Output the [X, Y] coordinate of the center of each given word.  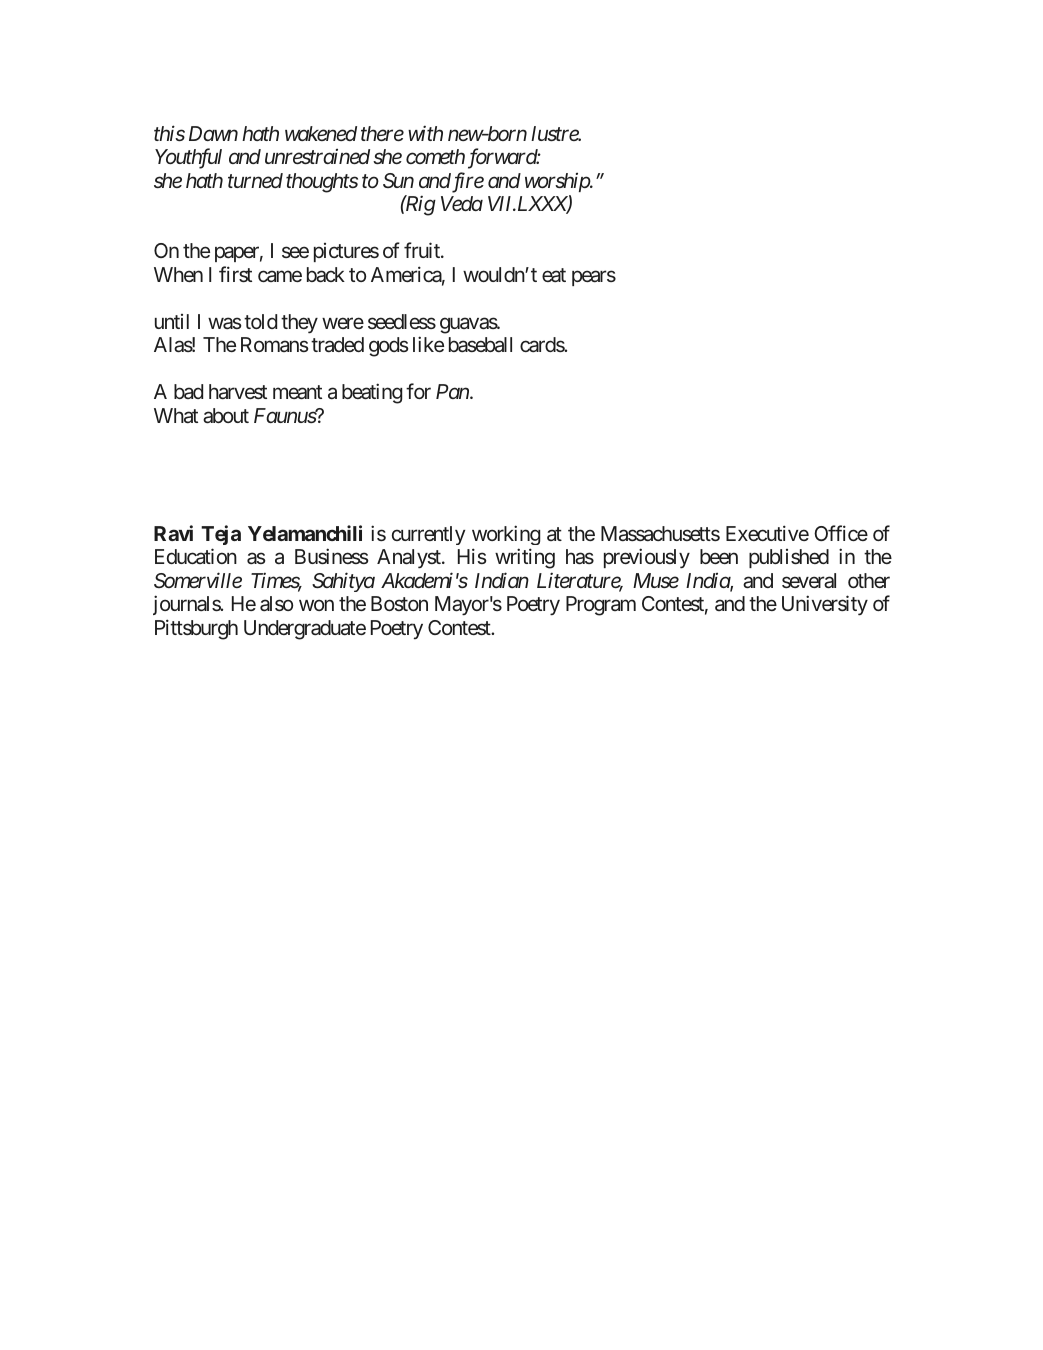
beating [372, 393]
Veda [462, 203]
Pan [452, 391]
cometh [435, 156]
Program [601, 606]
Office [841, 533]
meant [297, 393]
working [506, 535]
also [276, 603]
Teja [221, 535]
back [326, 275]
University [825, 605]
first [235, 274]
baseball [480, 344]
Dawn [213, 133]
